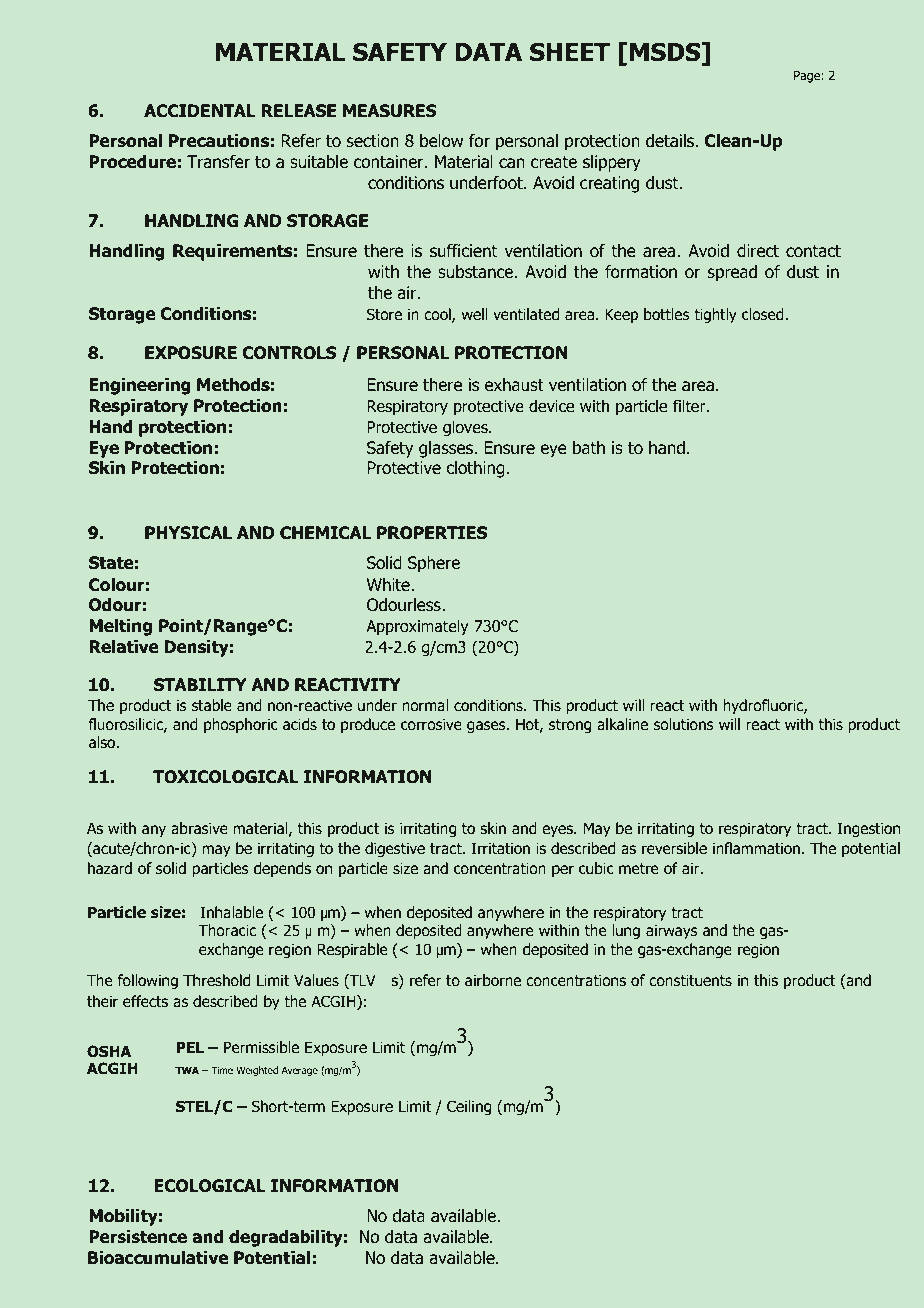 Image resolution: width=924 pixels, height=1308 pixels. What do you see at coordinates (200, 110) in the screenshot?
I see `ACCIDENTAL` at bounding box center [200, 110].
